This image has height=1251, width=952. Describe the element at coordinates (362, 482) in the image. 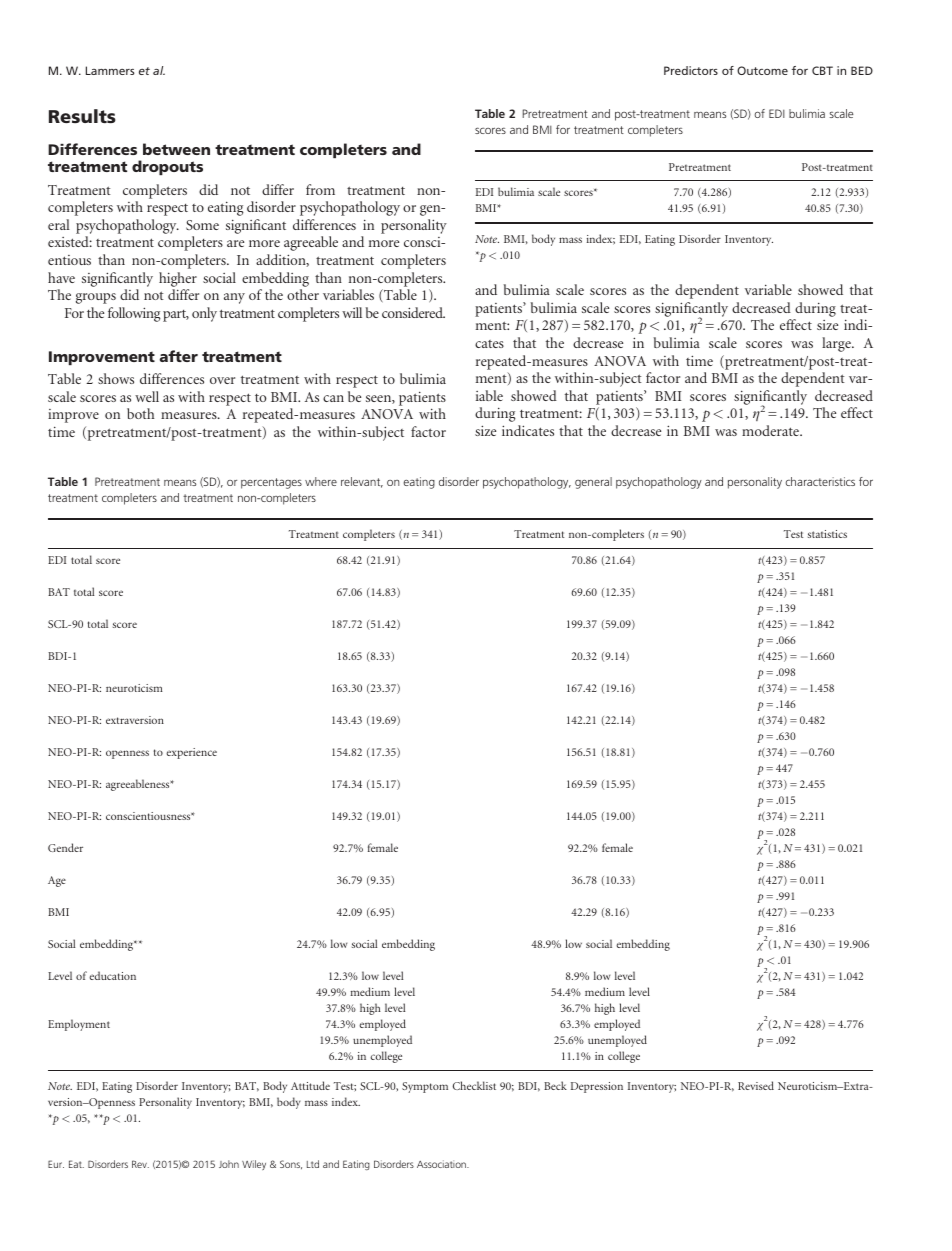

I see `relevant` at that location.
